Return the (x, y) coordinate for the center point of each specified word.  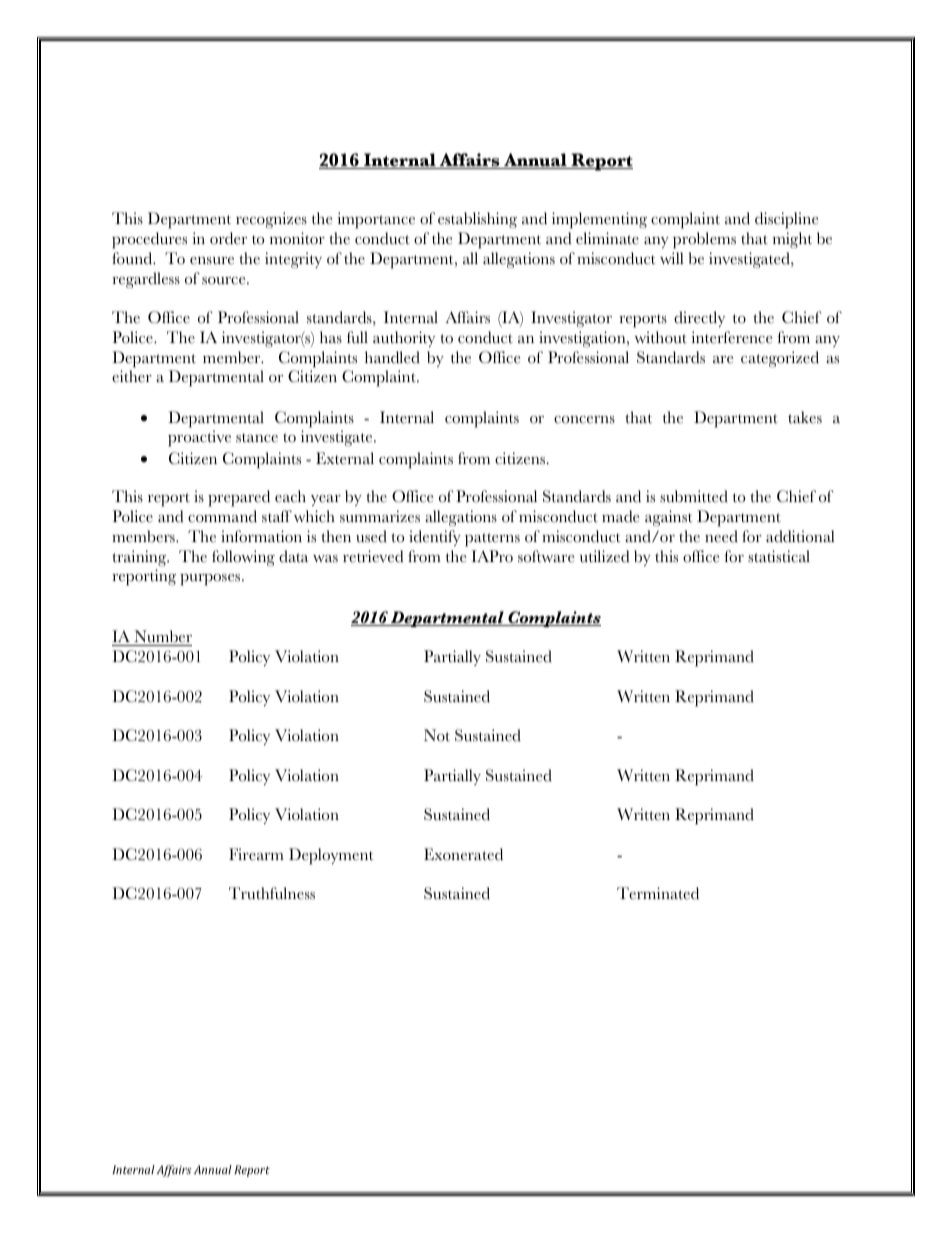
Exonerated (463, 854)
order (228, 238)
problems (704, 240)
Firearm (256, 854)
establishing (477, 220)
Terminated (658, 893)
